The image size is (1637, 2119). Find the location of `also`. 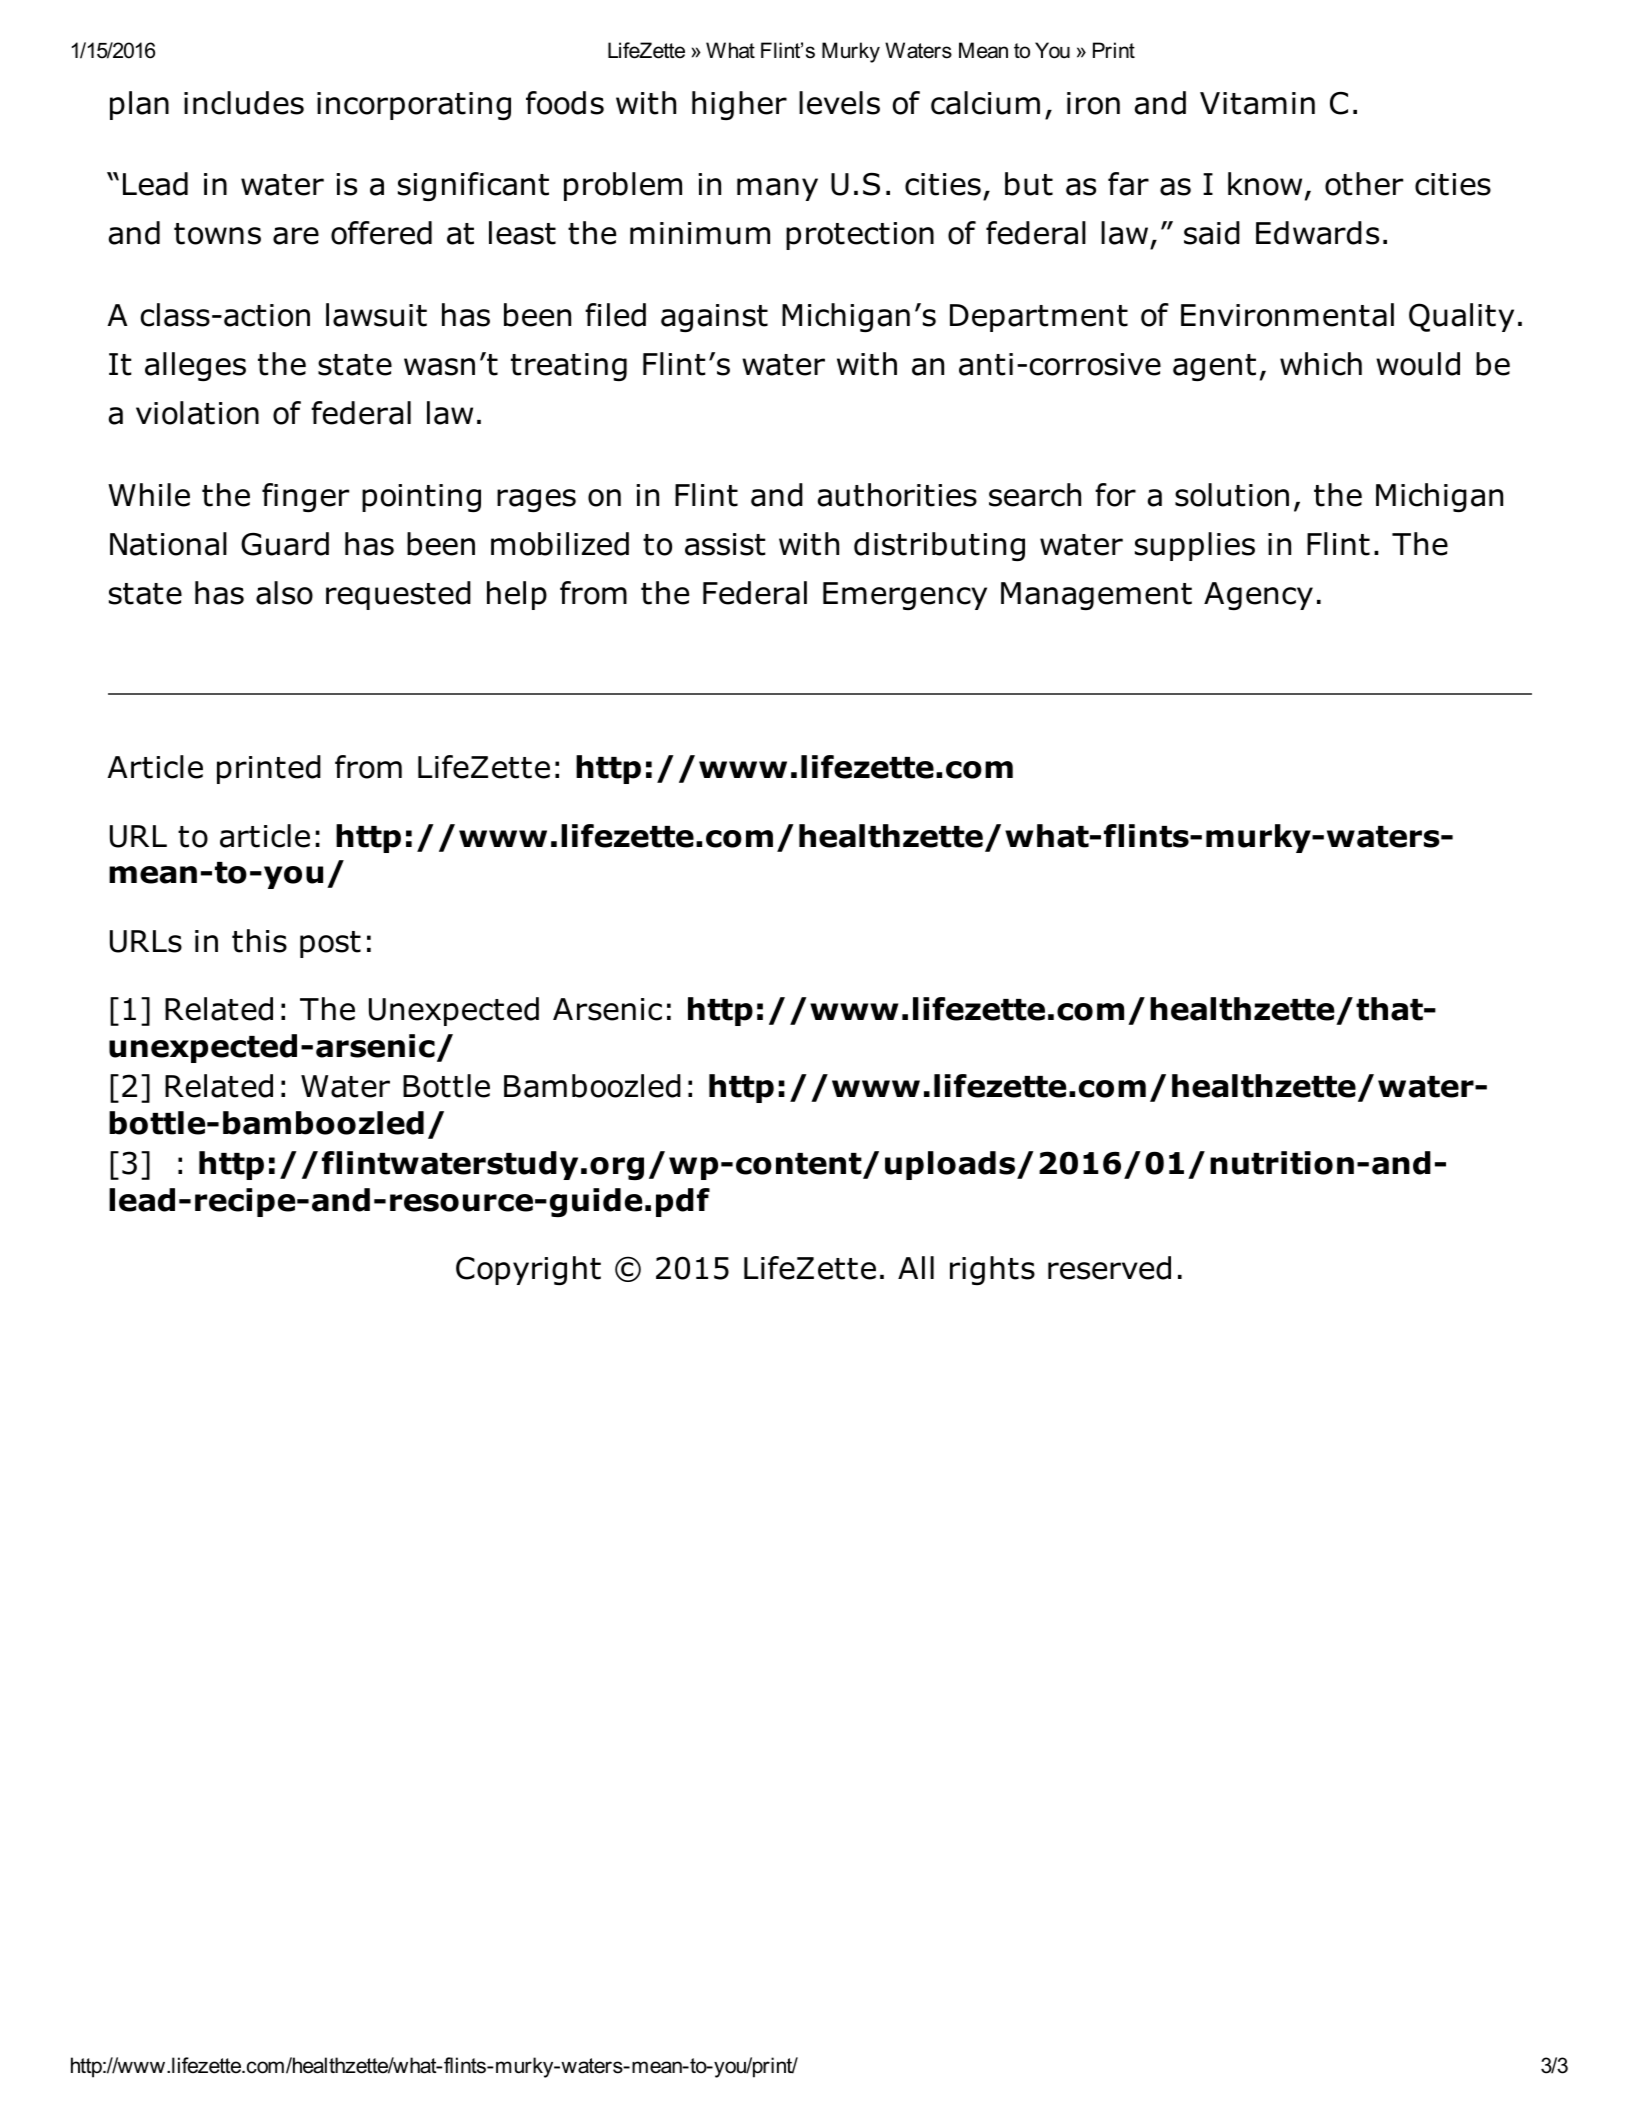

also is located at coordinates (284, 593).
